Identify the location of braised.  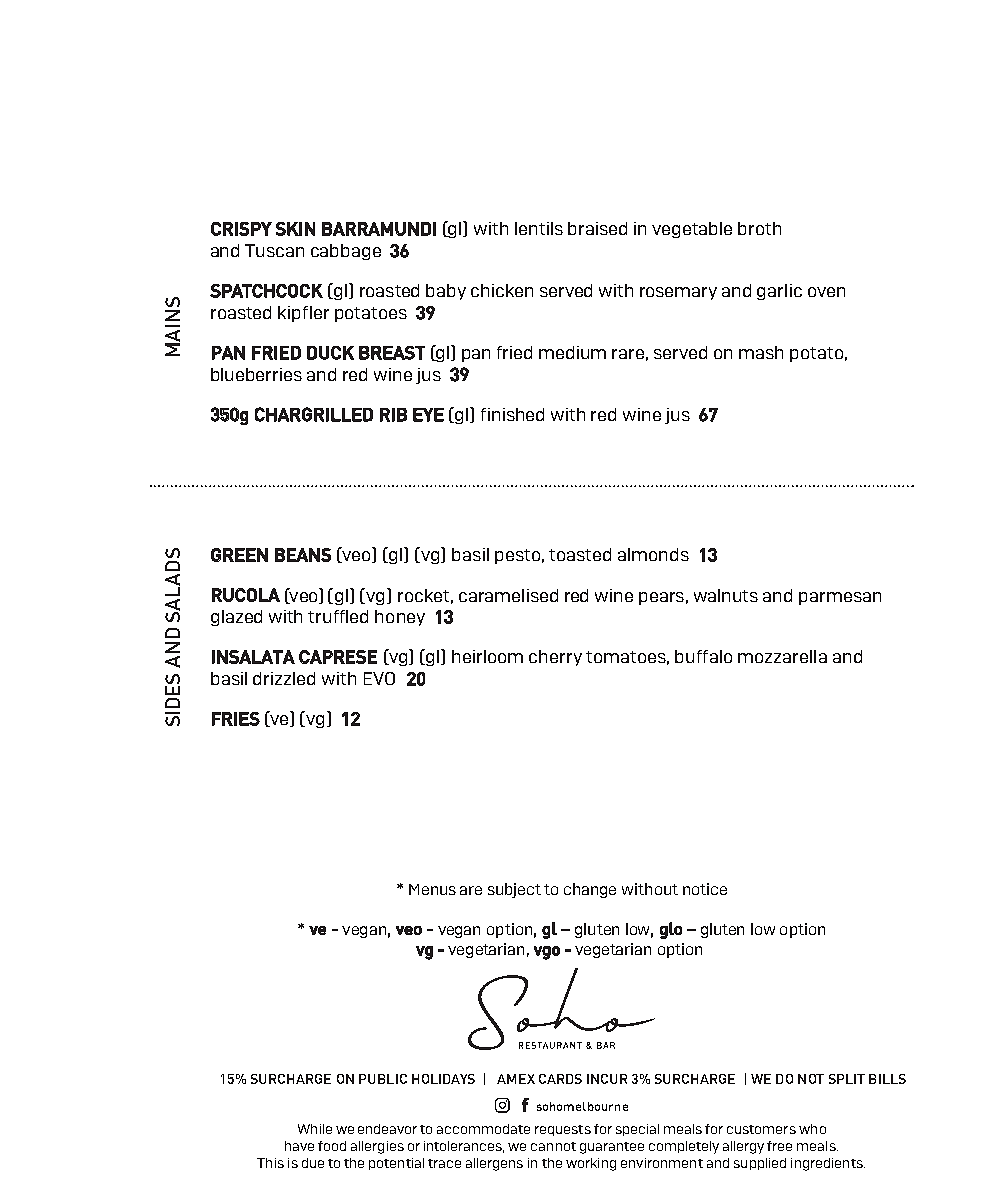
(597, 228).
